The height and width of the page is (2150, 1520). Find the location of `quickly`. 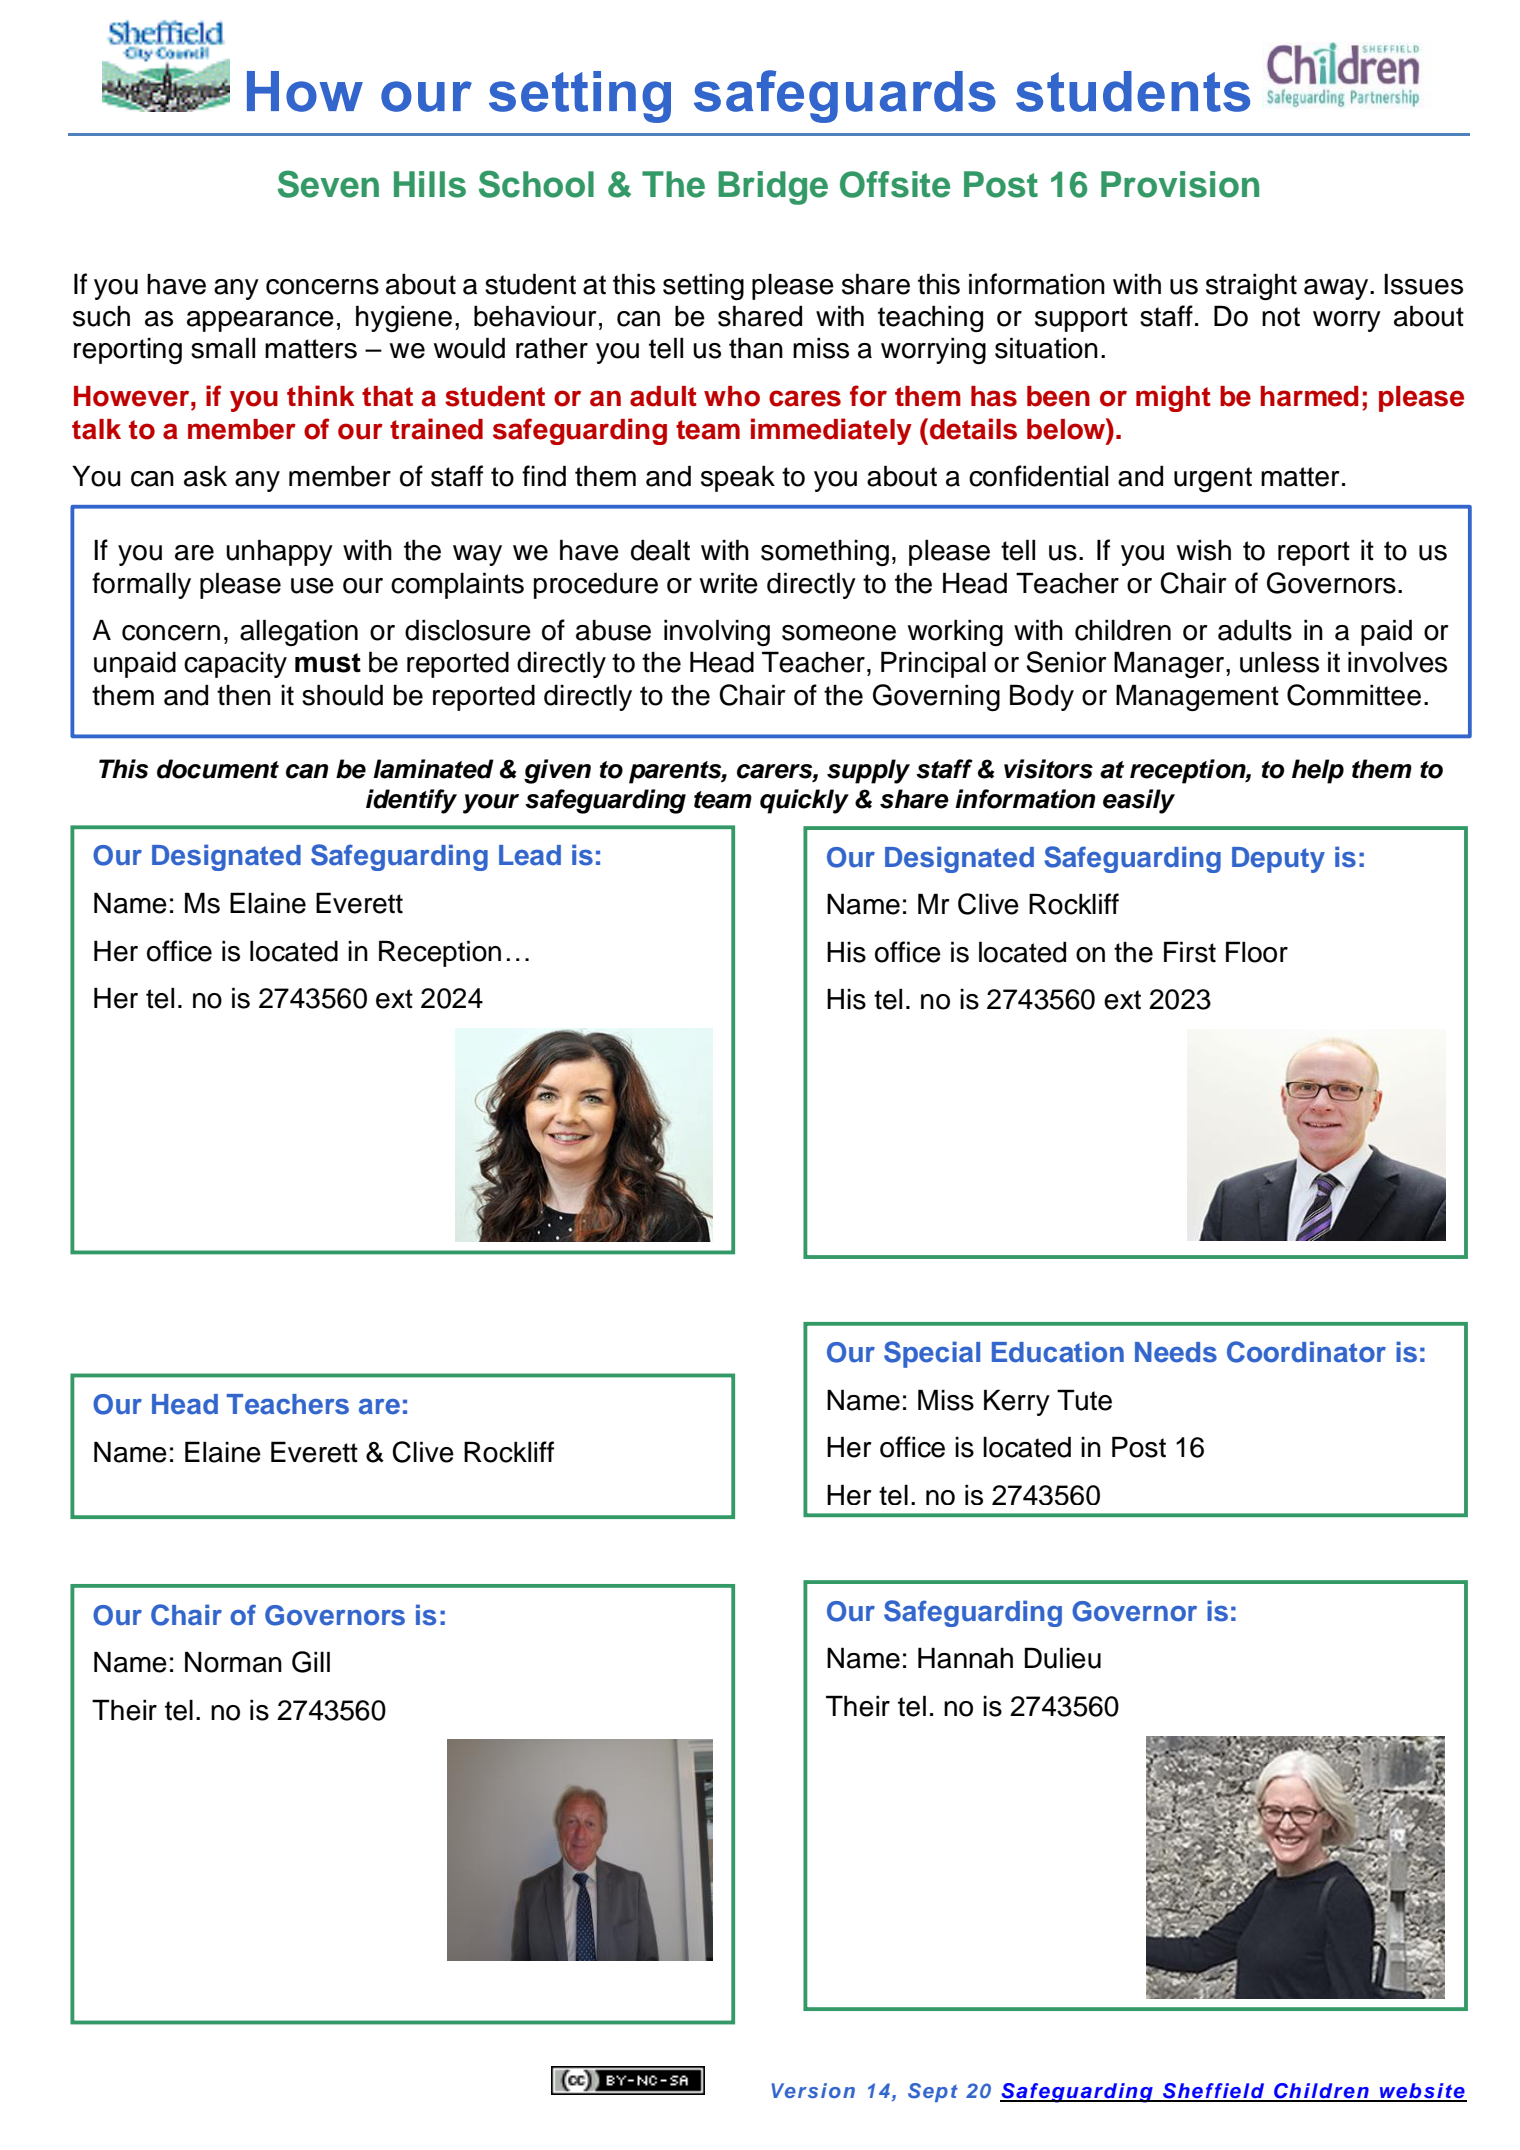

quickly is located at coordinates (804, 801).
